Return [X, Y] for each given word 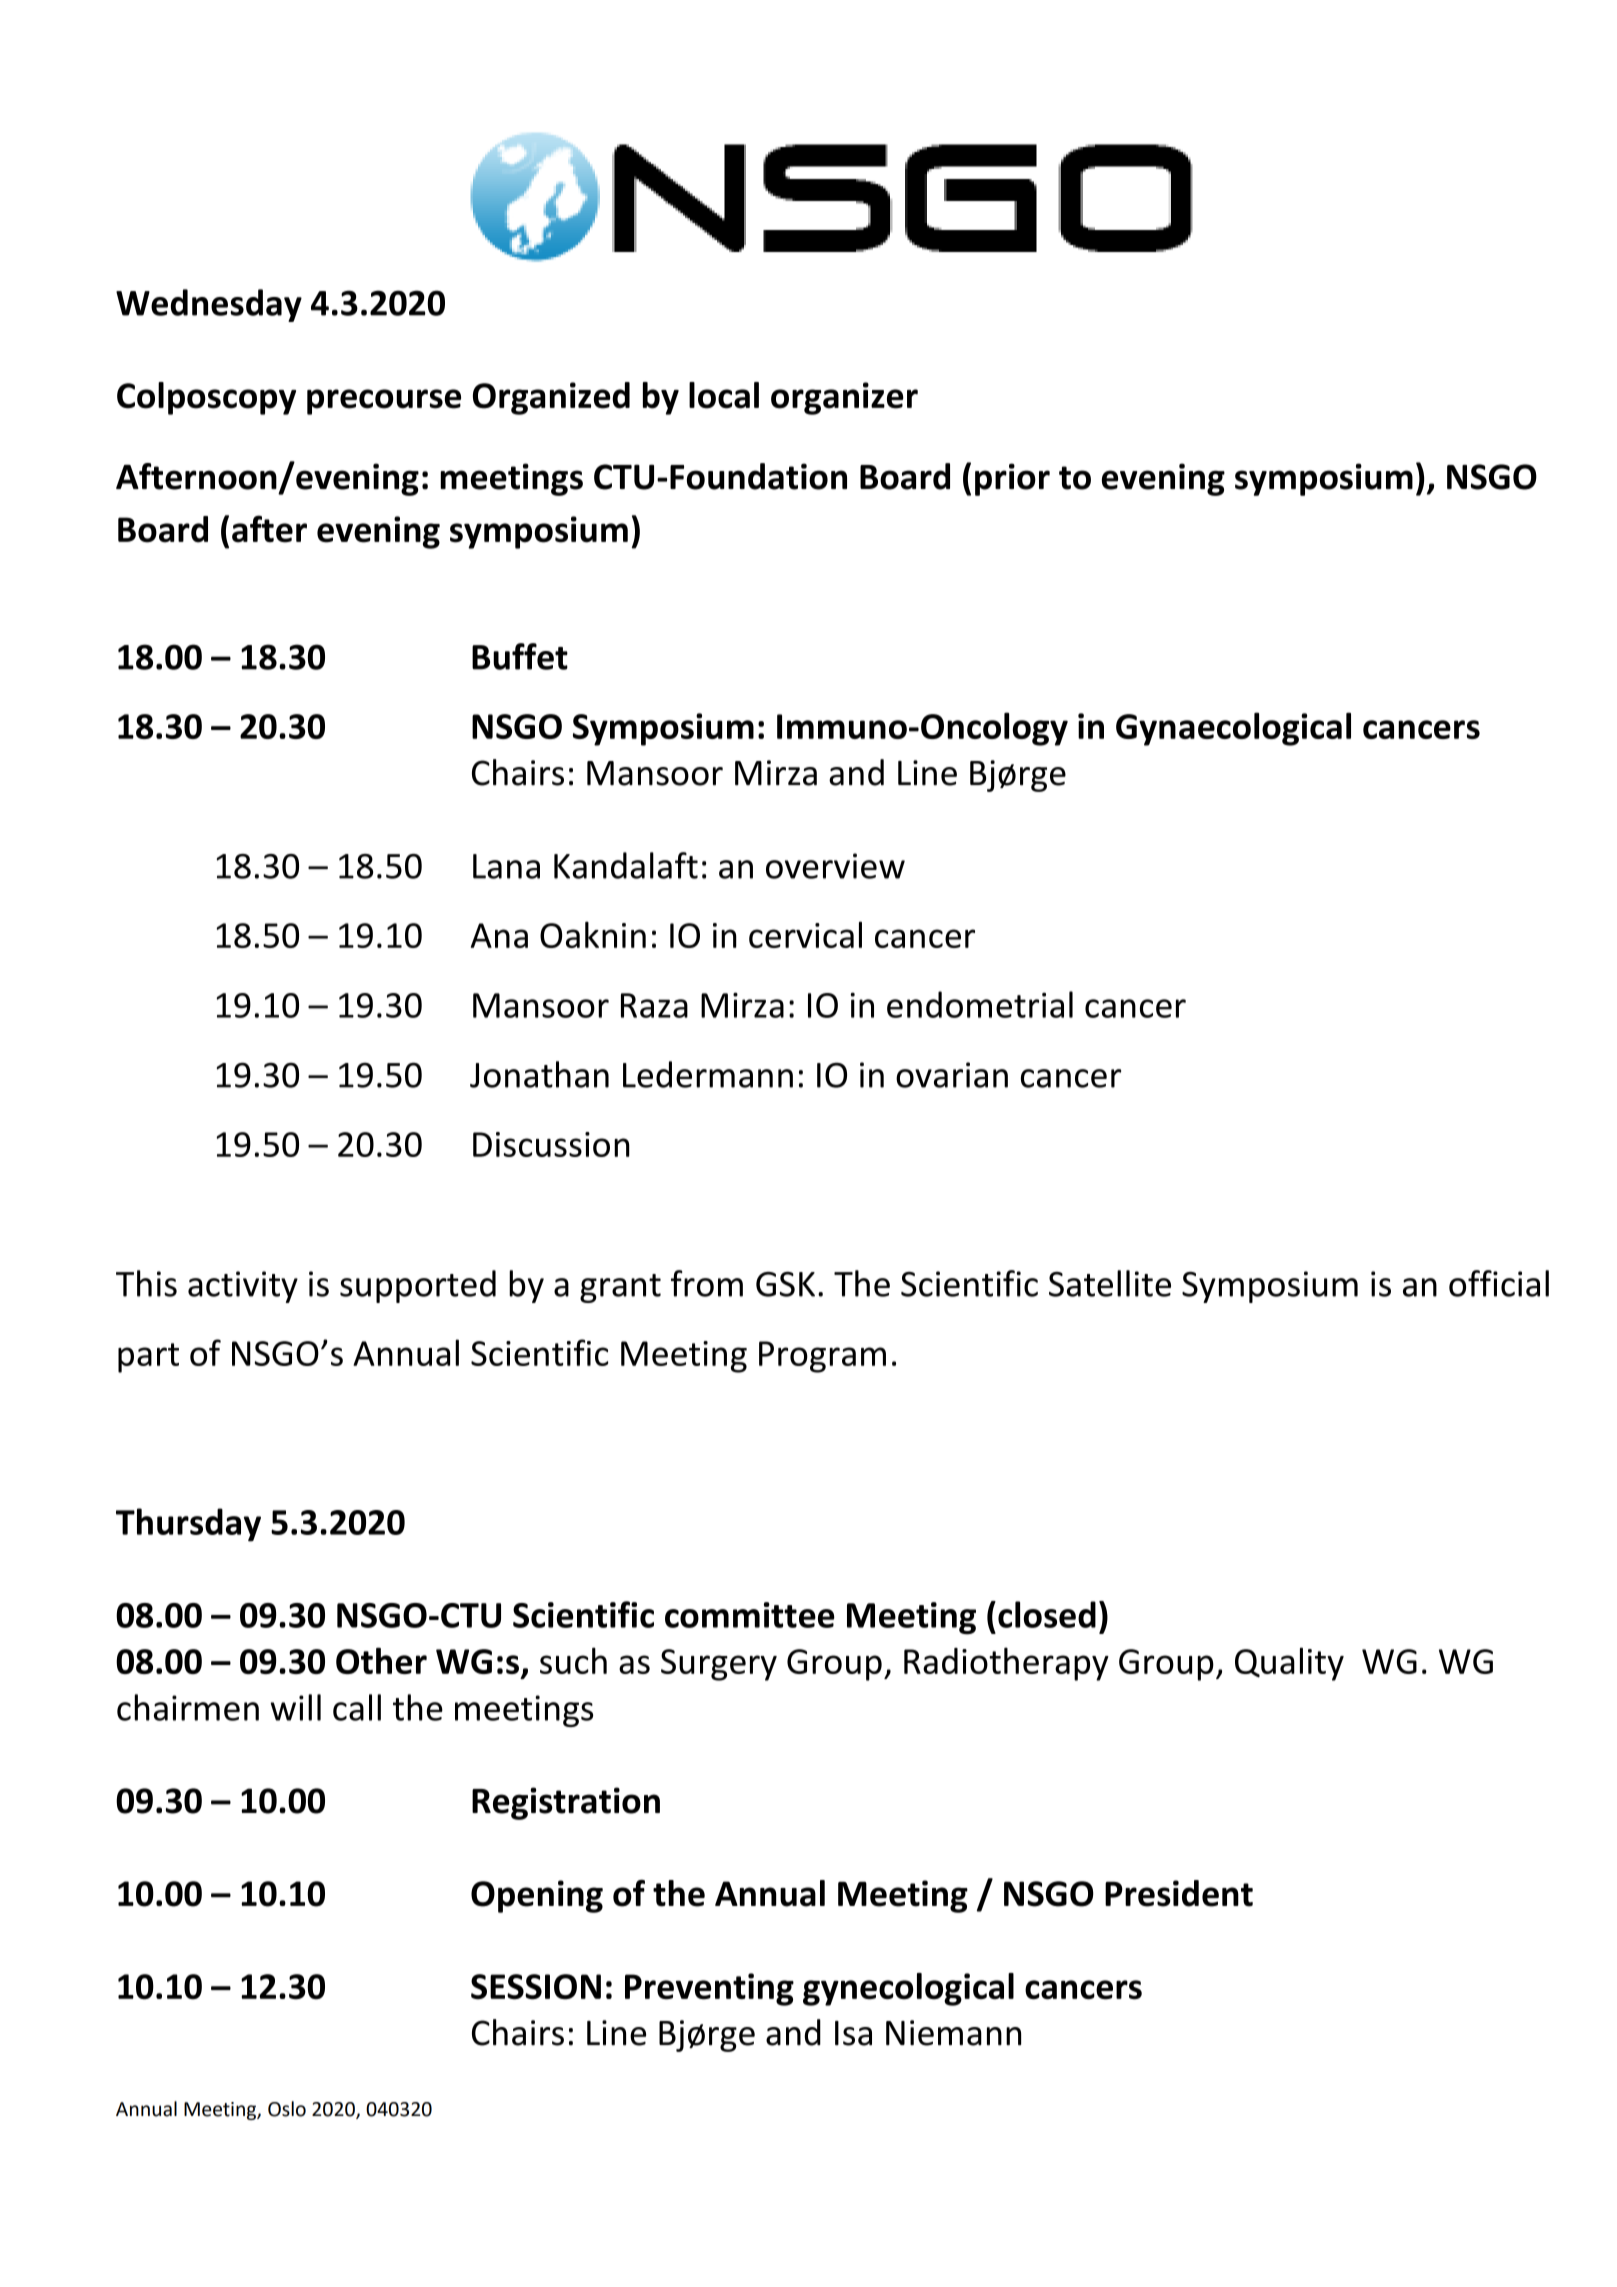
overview [835, 866]
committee [750, 1615]
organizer [844, 398]
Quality [1289, 1664]
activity [243, 1287]
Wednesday [209, 305]
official [1499, 1283]
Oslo [287, 2109]
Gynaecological [1233, 729]
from [707, 1283]
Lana [506, 866]
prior [1012, 479]
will [295, 1707]
